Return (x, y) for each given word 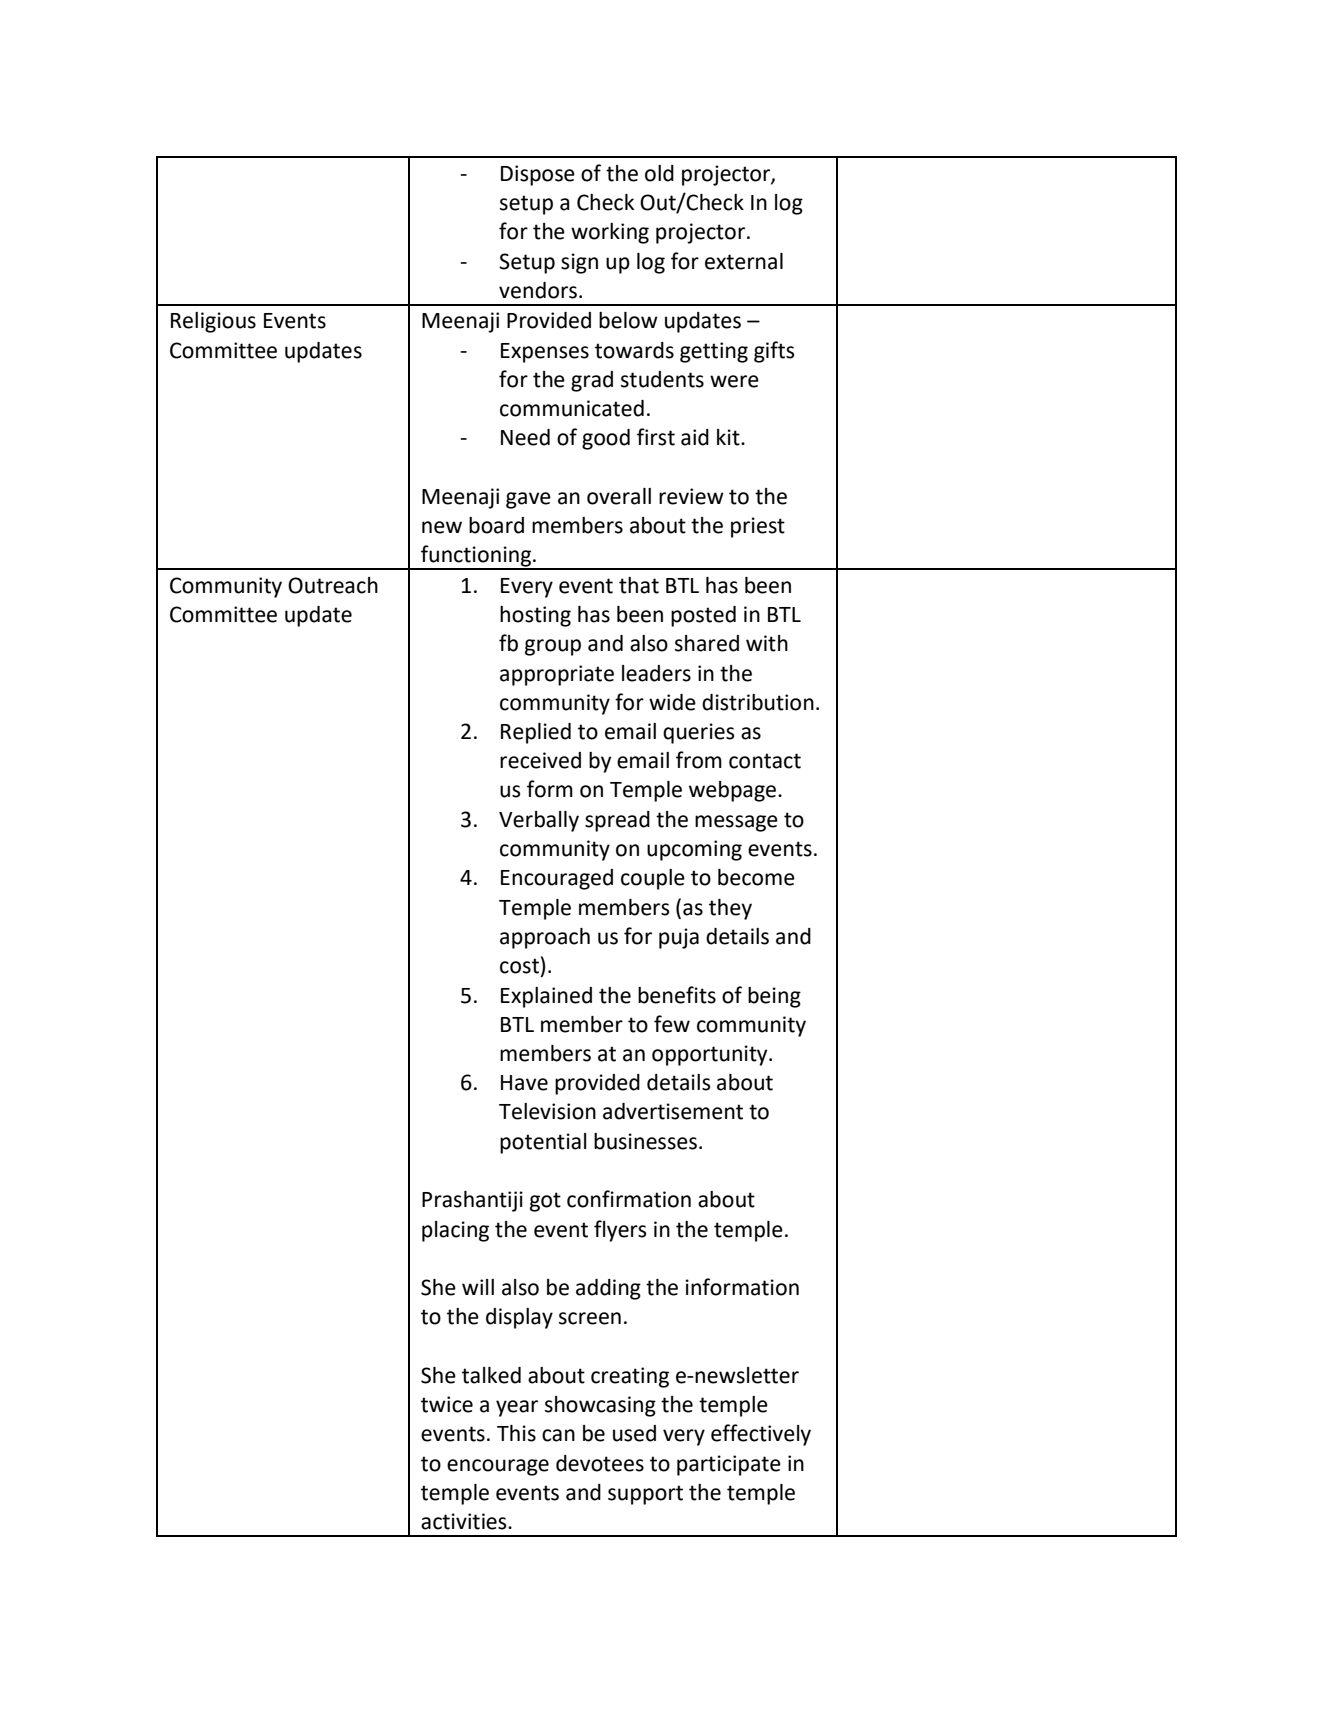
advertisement (673, 1111)
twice (447, 1404)
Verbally (539, 821)
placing (455, 1231)
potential (543, 1143)
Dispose (538, 175)
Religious (213, 322)
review (691, 496)
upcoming (694, 850)
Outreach (333, 585)
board (496, 525)
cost (519, 966)
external (744, 261)
